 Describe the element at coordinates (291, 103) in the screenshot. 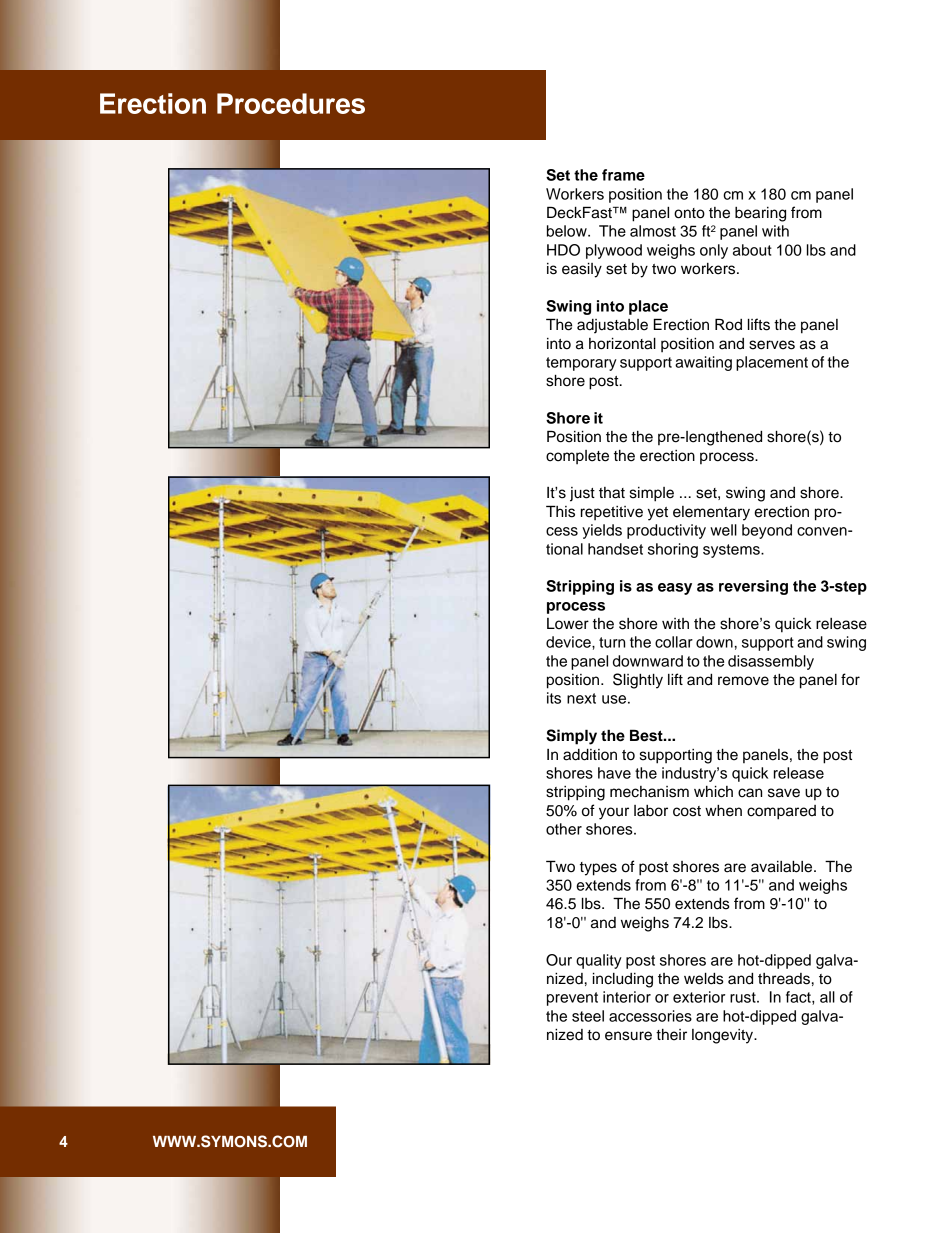

I see `Procedures` at that location.
